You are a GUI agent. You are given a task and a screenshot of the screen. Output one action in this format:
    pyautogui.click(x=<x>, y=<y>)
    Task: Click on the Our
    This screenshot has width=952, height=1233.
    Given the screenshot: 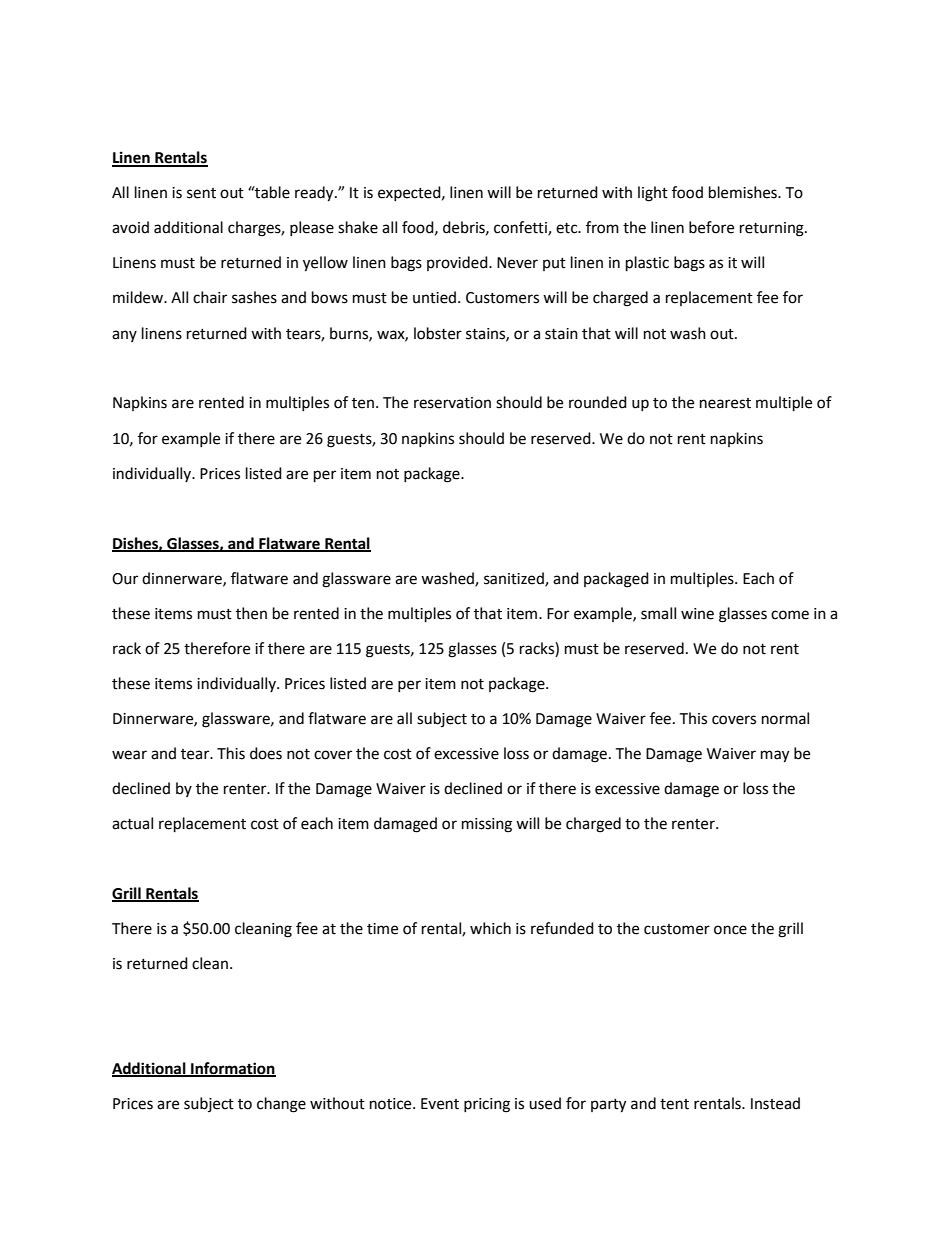 What is the action you would take?
    pyautogui.click(x=125, y=579)
